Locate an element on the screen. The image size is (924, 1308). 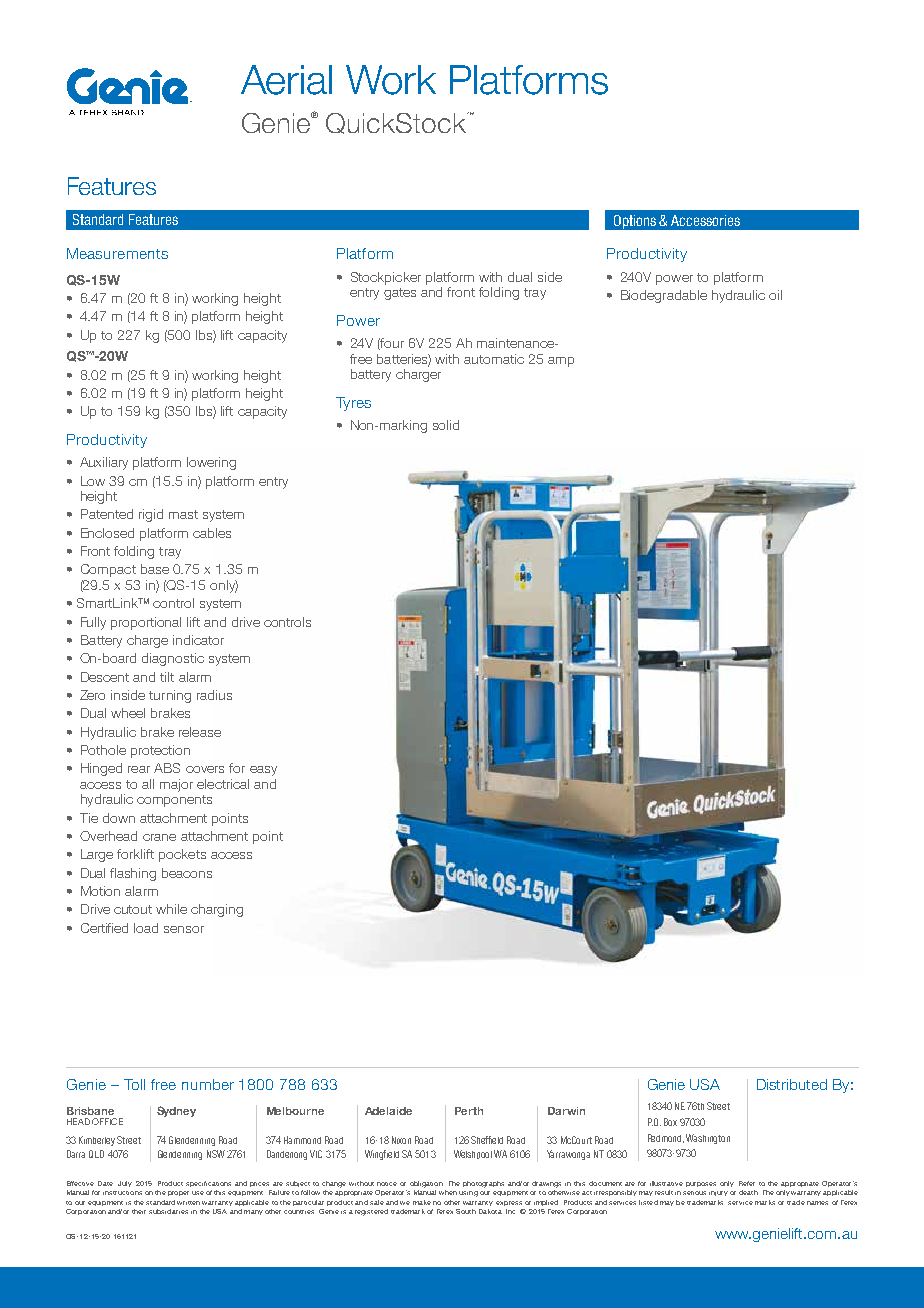
lowering is located at coordinates (211, 463).
